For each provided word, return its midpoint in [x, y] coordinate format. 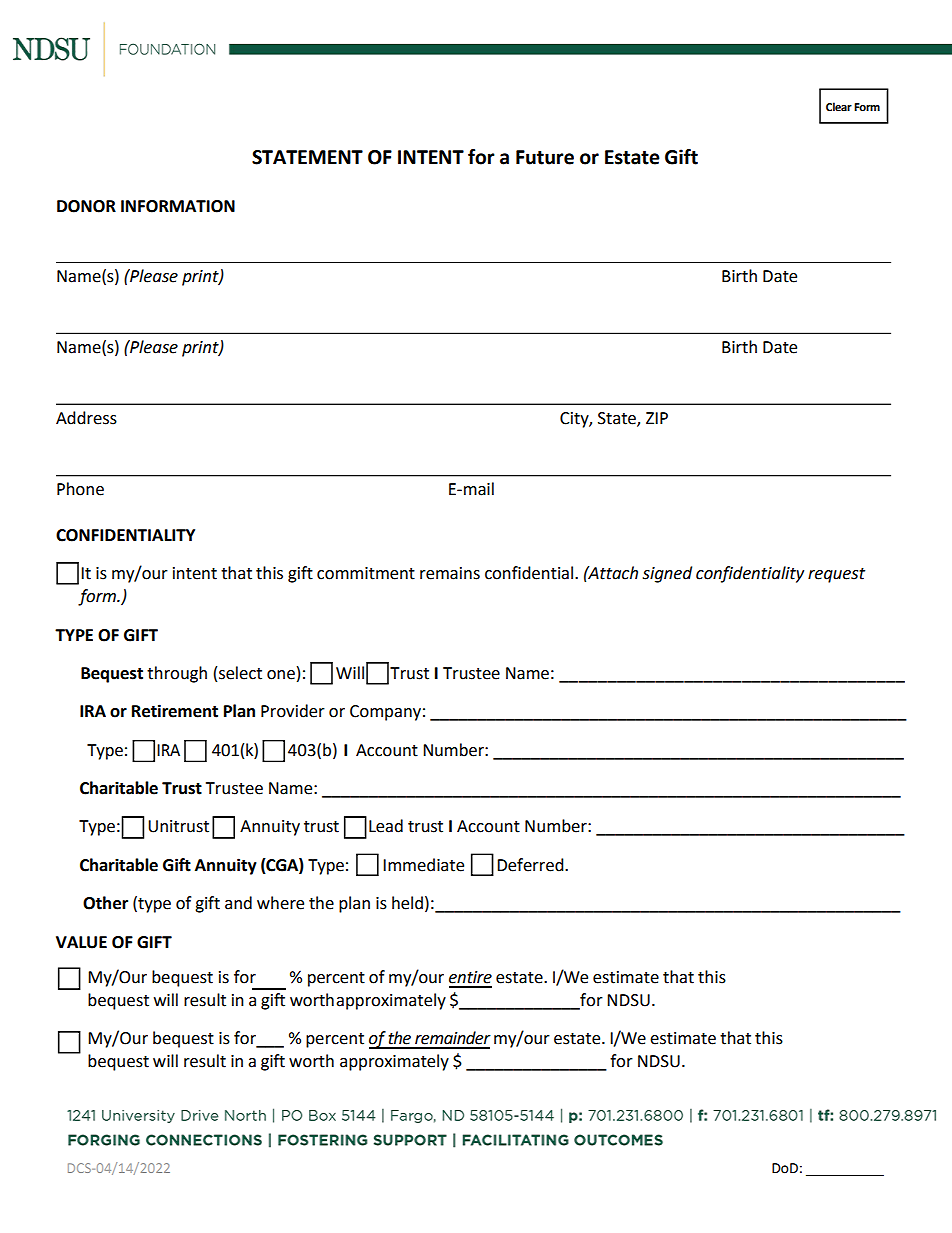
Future [545, 157]
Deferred [531, 865]
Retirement [175, 711]
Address [86, 418]
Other [105, 903]
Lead [386, 826]
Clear [839, 106]
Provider [293, 711]
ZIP [657, 418]
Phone [80, 489]
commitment [366, 573]
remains [450, 573]
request [836, 575]
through [177, 674]
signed [667, 574]
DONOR [86, 206]
